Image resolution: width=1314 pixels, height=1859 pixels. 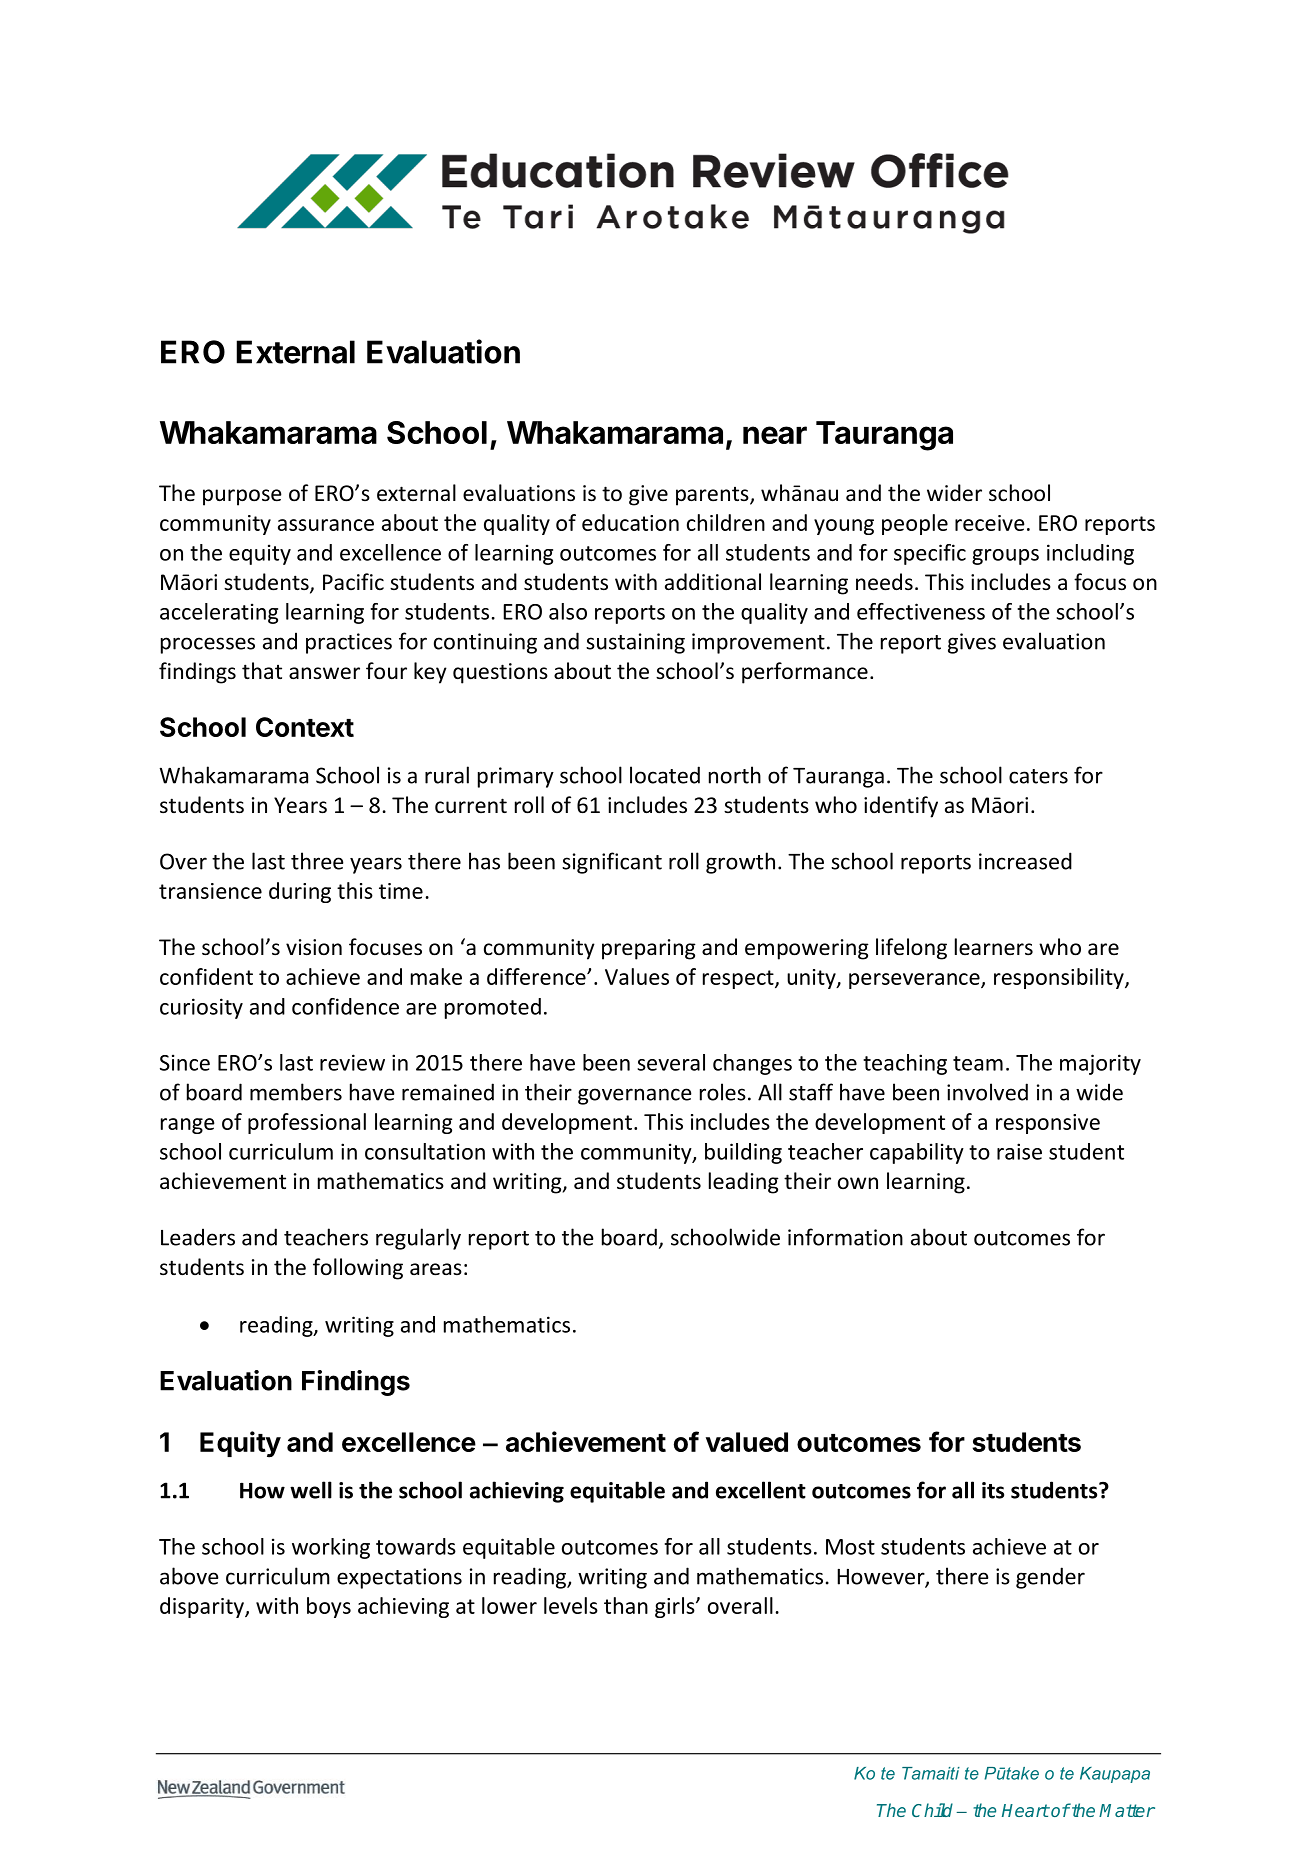 I want to click on receive, so click(x=990, y=523).
